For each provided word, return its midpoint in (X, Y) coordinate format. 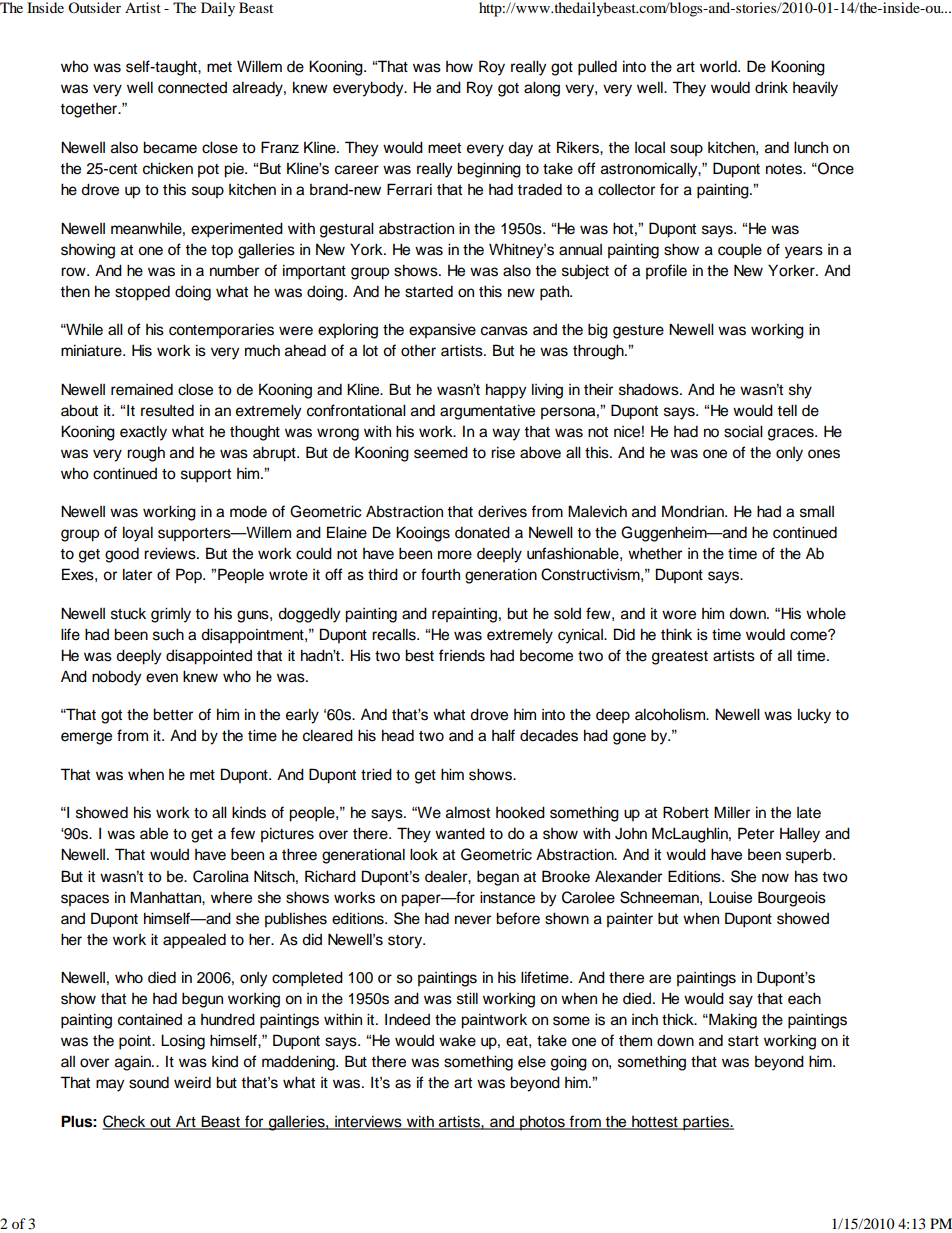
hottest (655, 1122)
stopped (142, 293)
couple (740, 251)
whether (655, 553)
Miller (732, 812)
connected (192, 88)
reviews (171, 553)
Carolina (221, 876)
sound (149, 1082)
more (455, 555)
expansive (442, 331)
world (719, 66)
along (542, 89)
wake (457, 1041)
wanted (460, 833)
